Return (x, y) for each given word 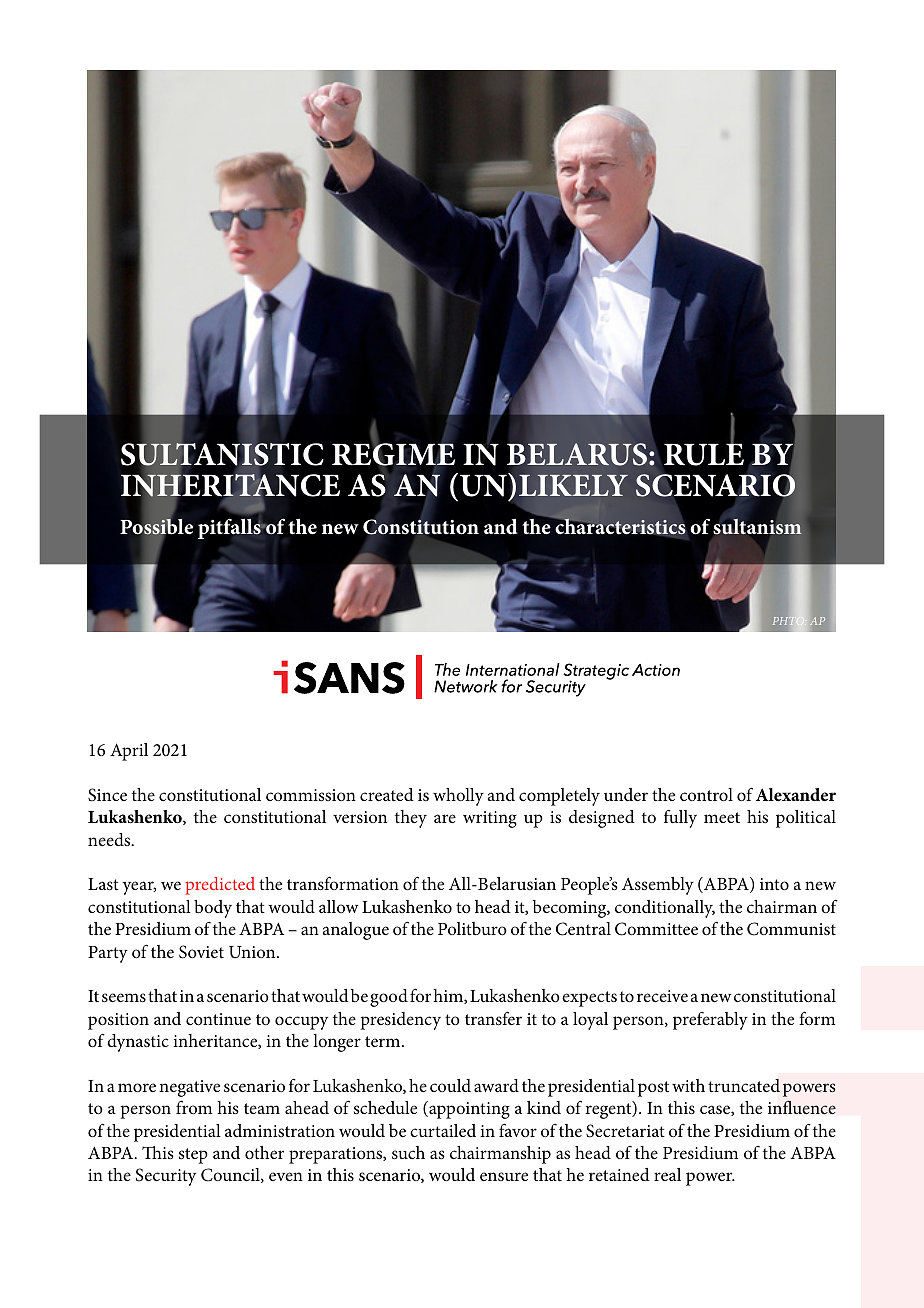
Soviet (201, 952)
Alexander (796, 794)
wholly (458, 797)
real (667, 1174)
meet (722, 817)
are (445, 818)
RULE (704, 454)
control (706, 794)
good (389, 998)
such (408, 1153)
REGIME (393, 454)
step (193, 1156)
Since (107, 795)
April (129, 752)
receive (662, 996)
